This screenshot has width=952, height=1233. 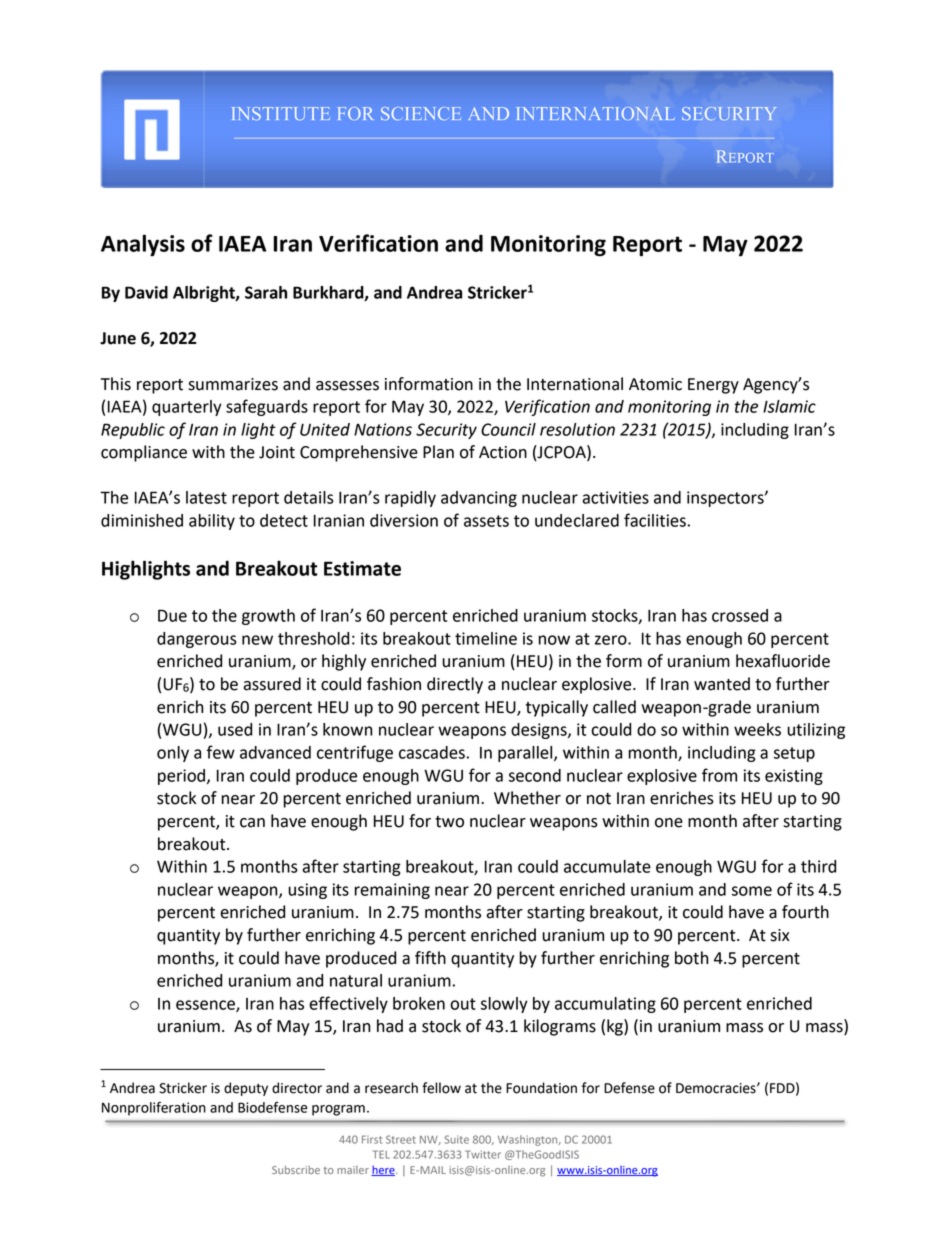 I want to click on crossed, so click(x=740, y=615).
